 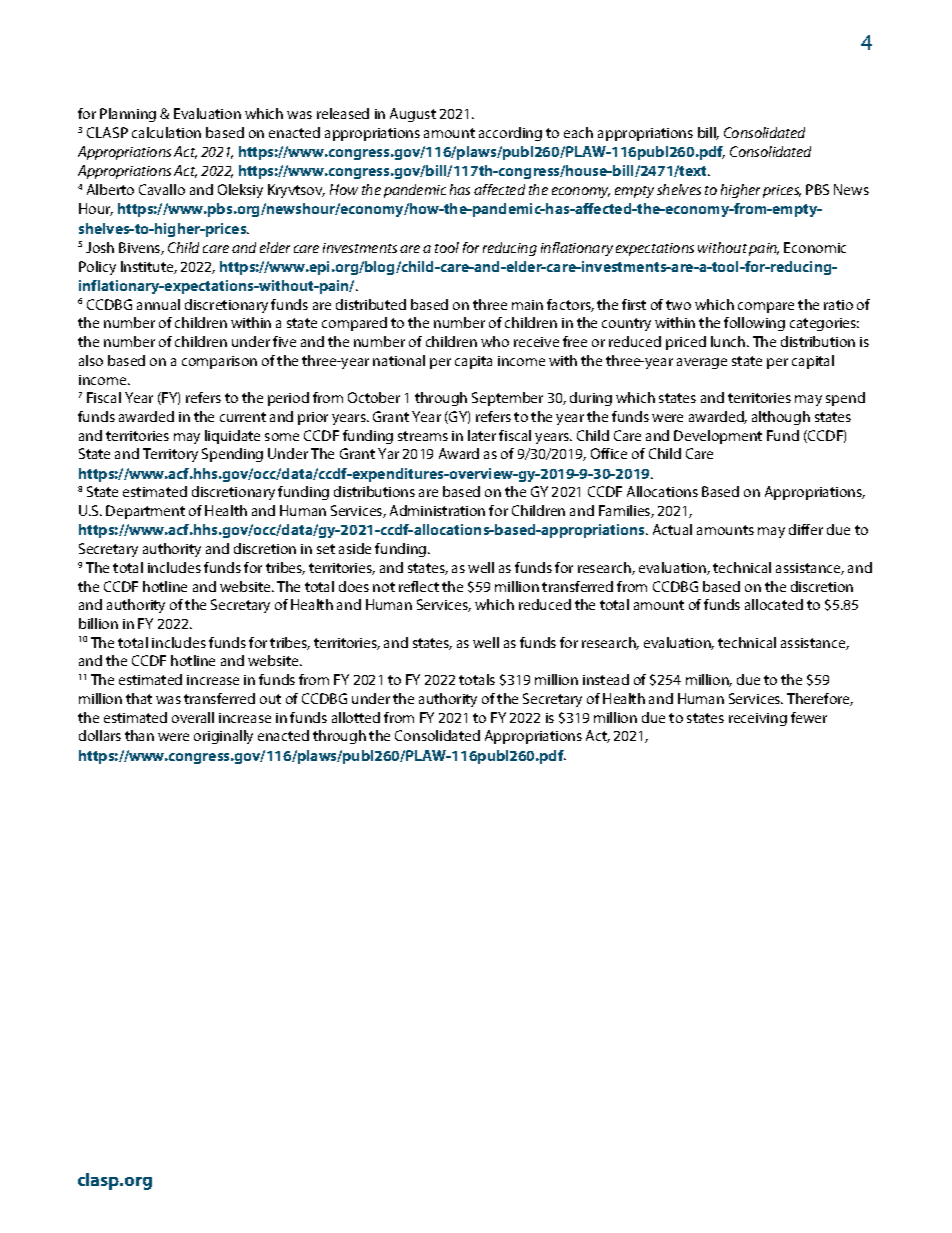 What do you see at coordinates (578, 132) in the document?
I see `each` at bounding box center [578, 132].
